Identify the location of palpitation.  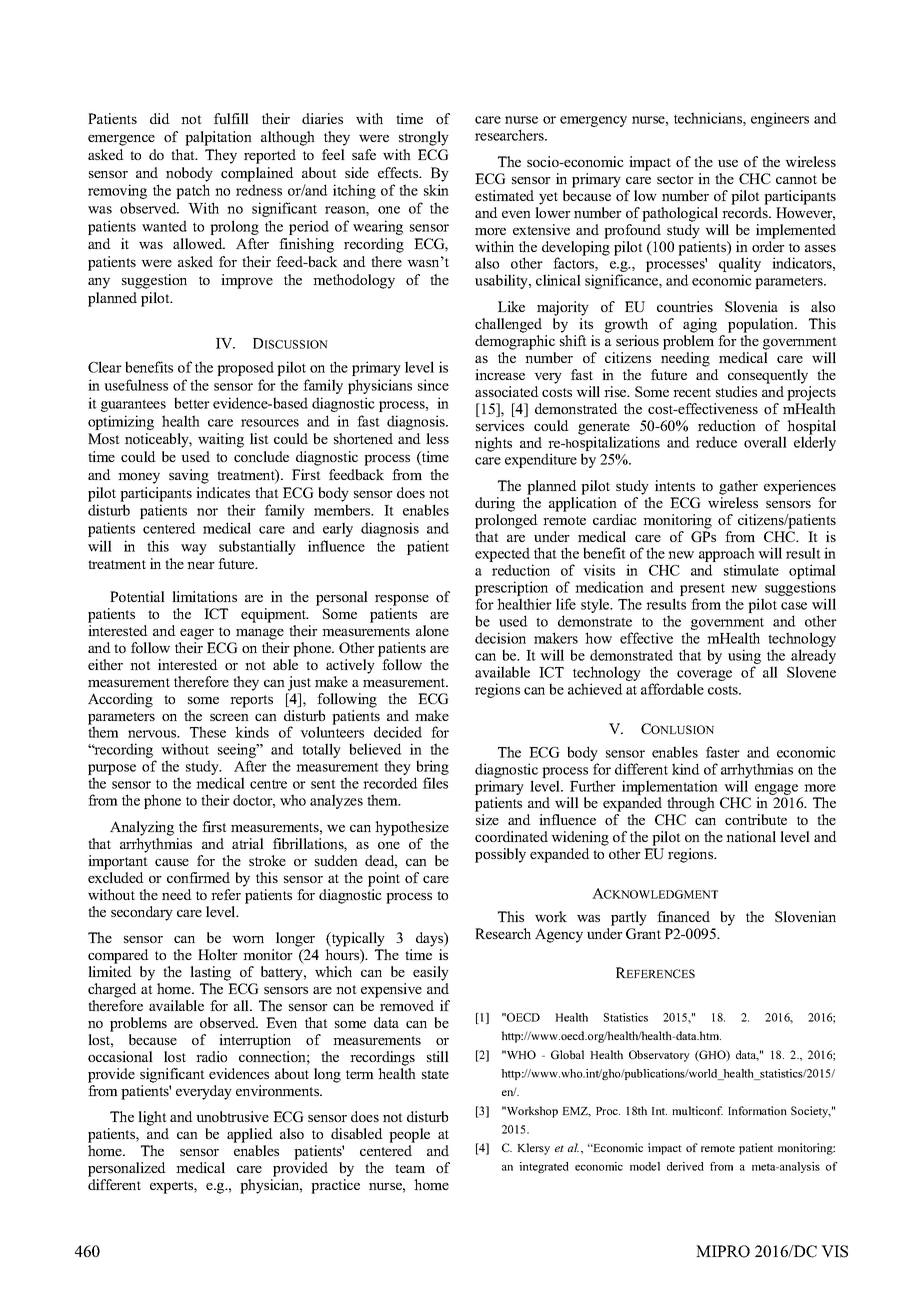
(218, 138).
